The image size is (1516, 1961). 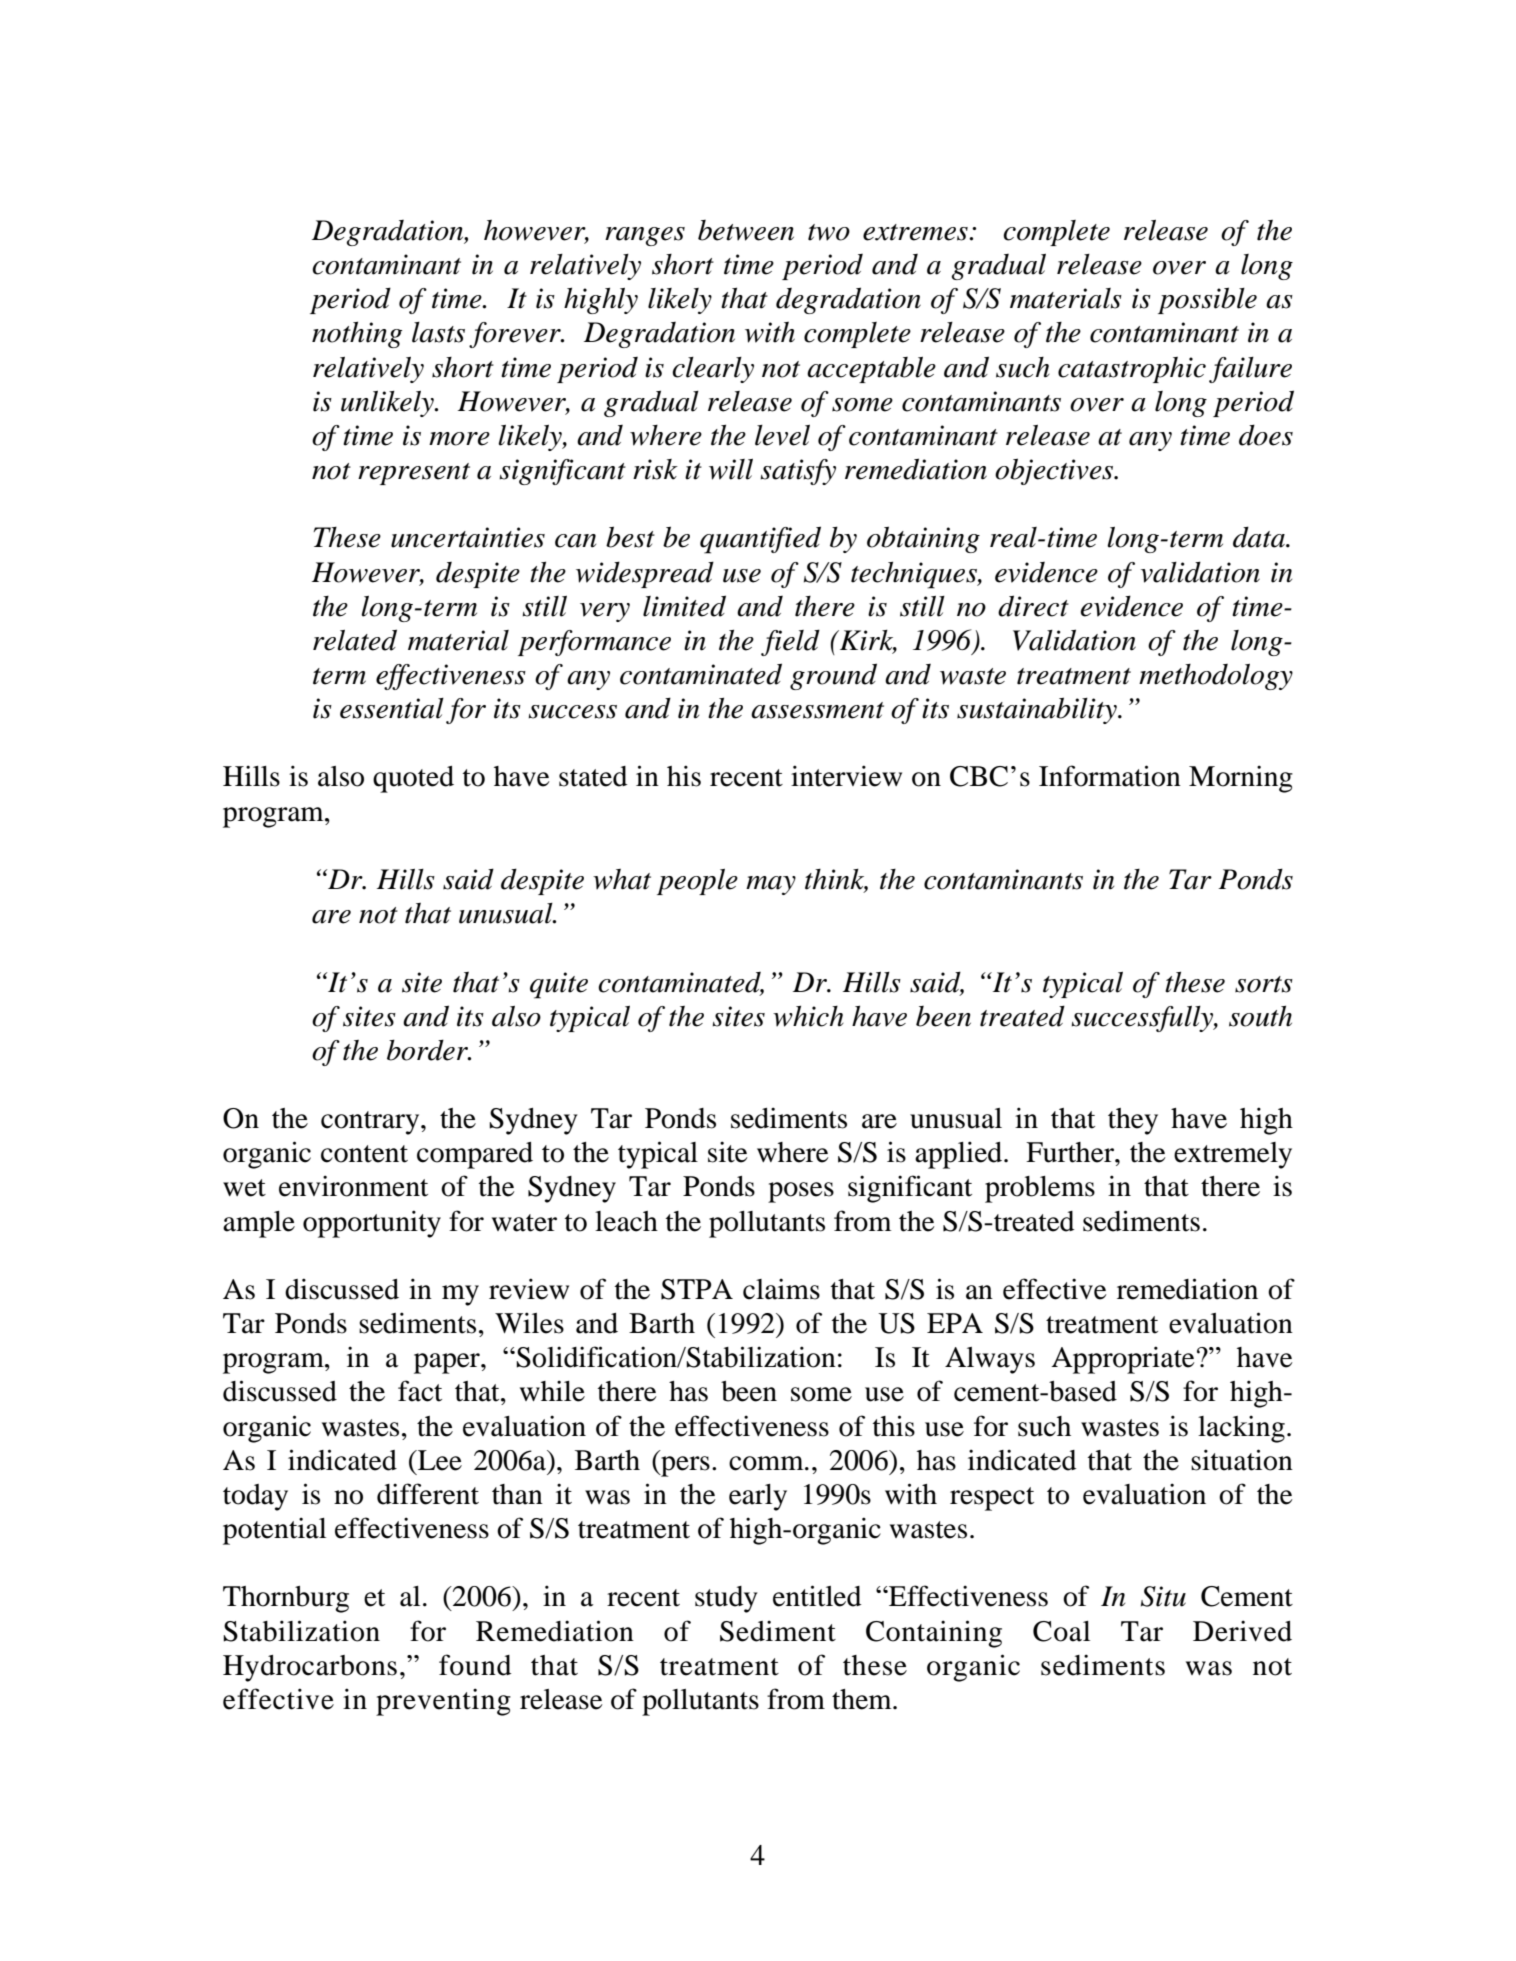 I want to click on between, so click(x=746, y=230).
